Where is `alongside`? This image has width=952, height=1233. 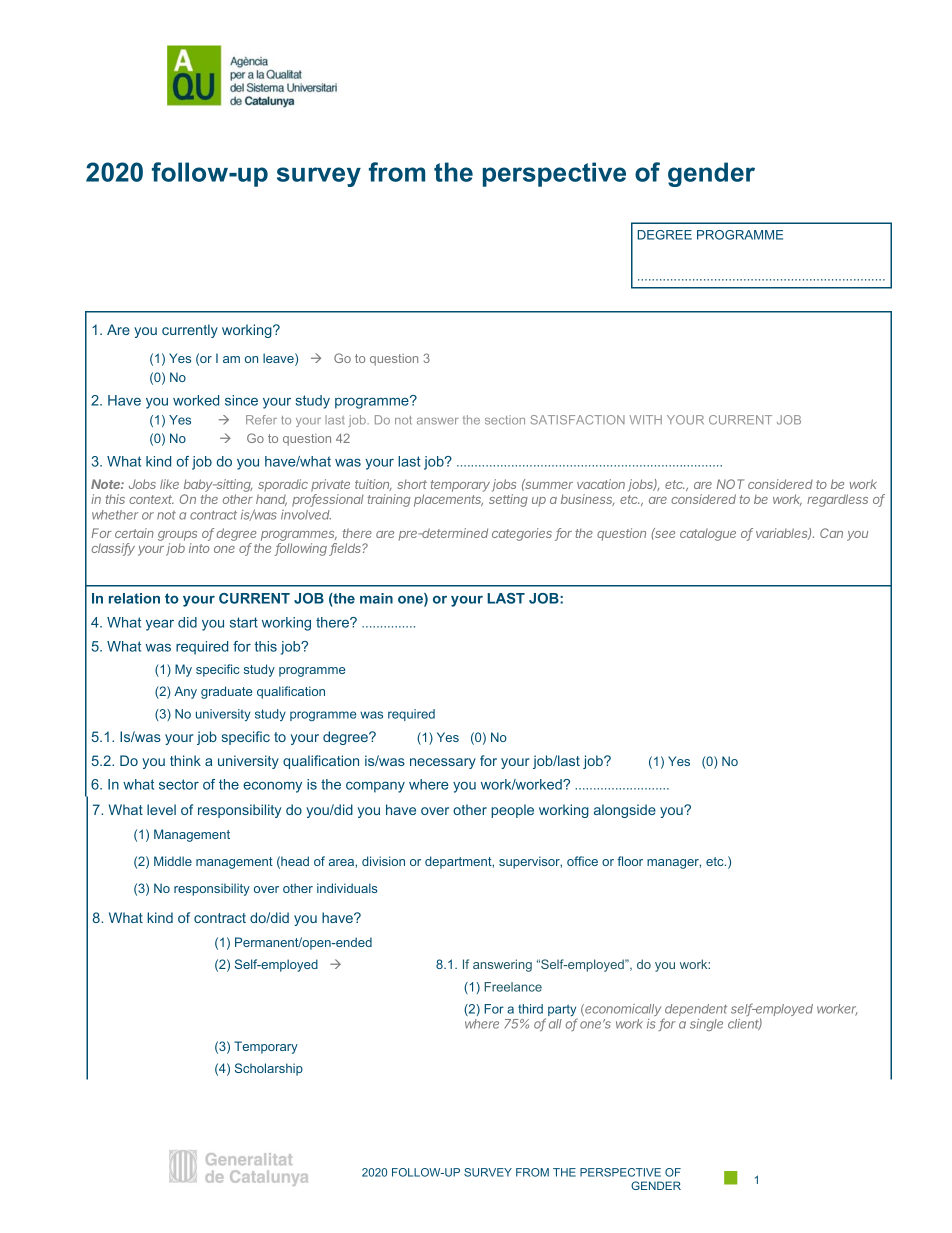
alongside is located at coordinates (625, 811).
